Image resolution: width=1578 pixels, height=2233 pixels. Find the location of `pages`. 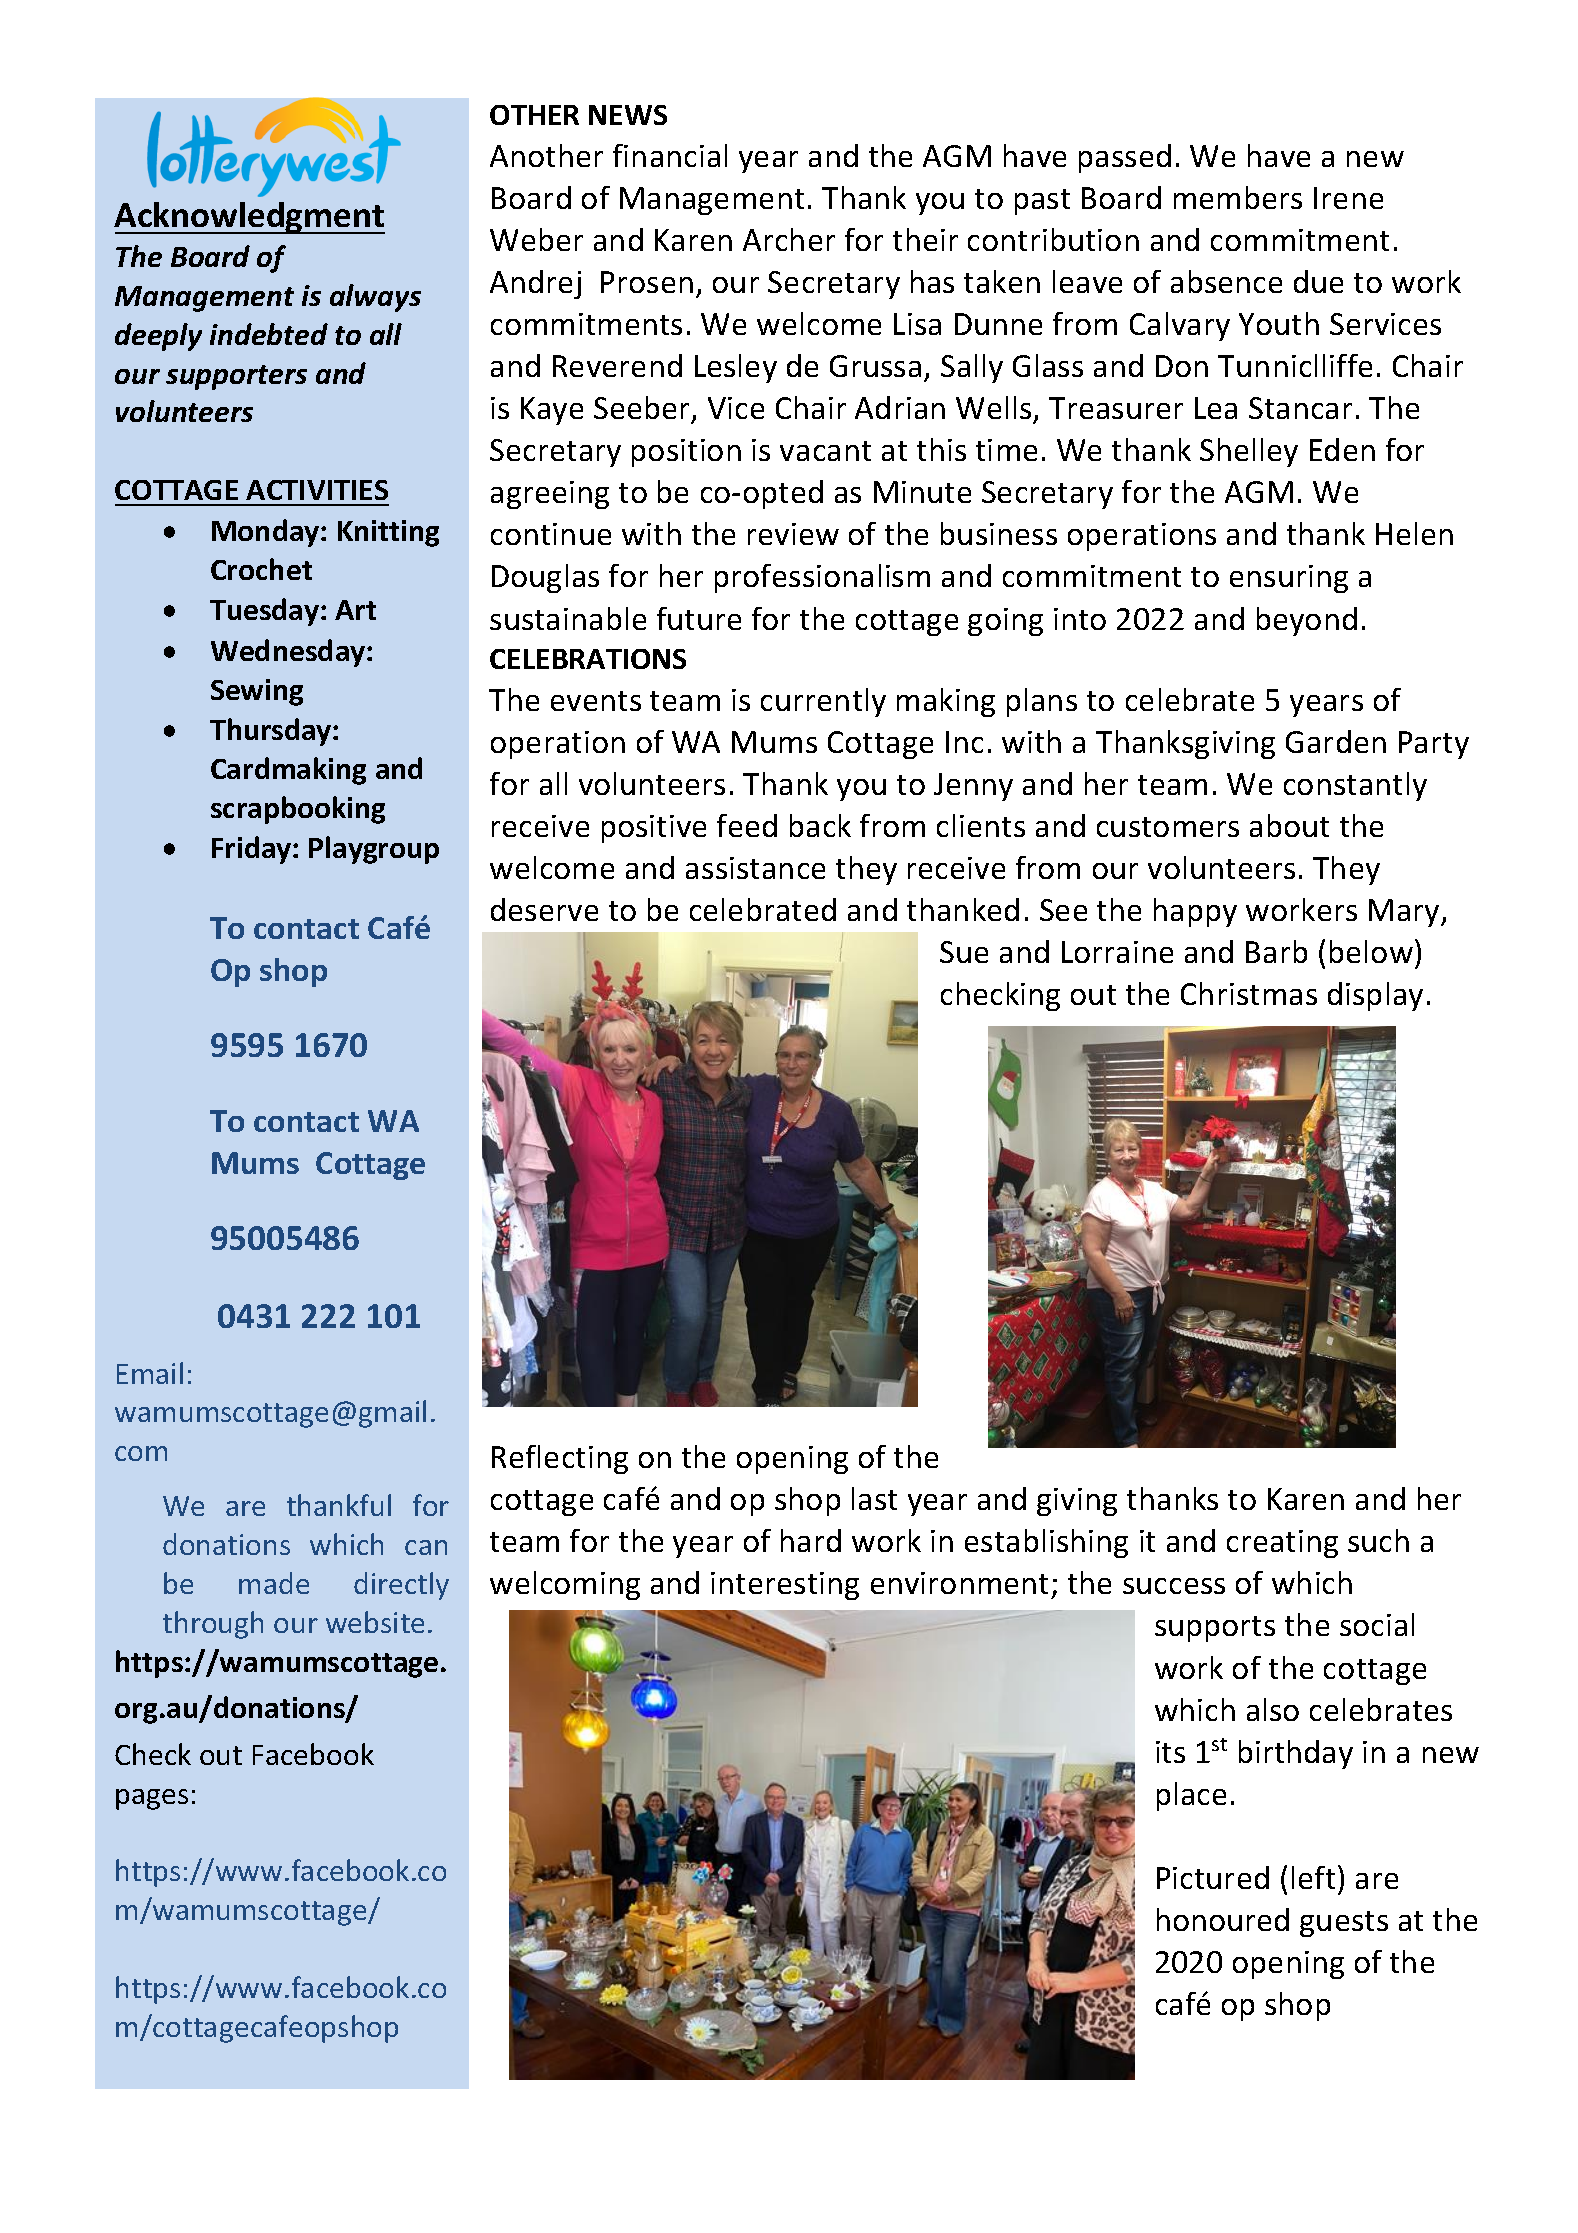

pages is located at coordinates (152, 1799).
